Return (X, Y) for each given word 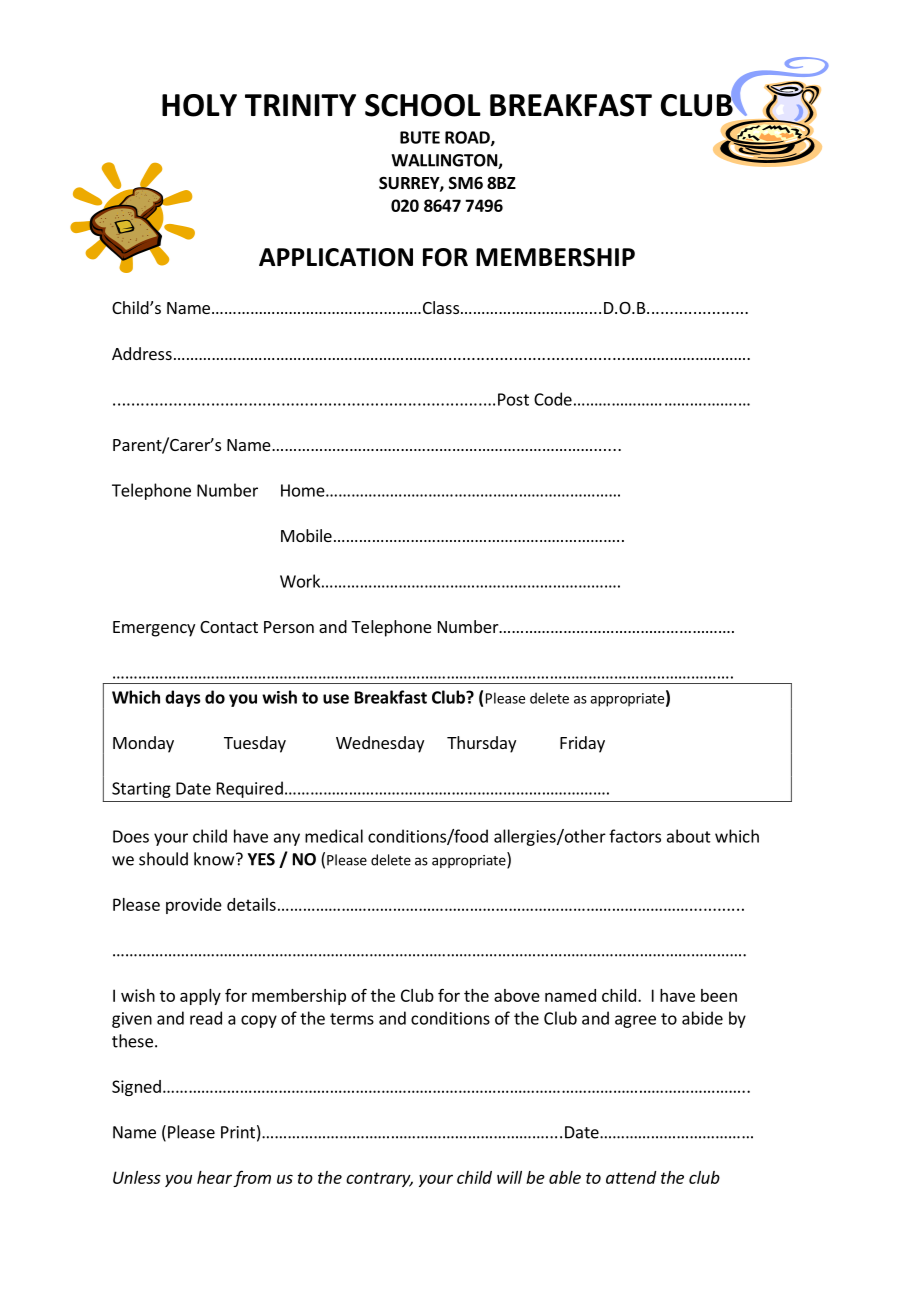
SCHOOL (423, 105)
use (336, 699)
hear (214, 1177)
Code (553, 399)
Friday (582, 744)
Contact (229, 627)
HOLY (199, 105)
